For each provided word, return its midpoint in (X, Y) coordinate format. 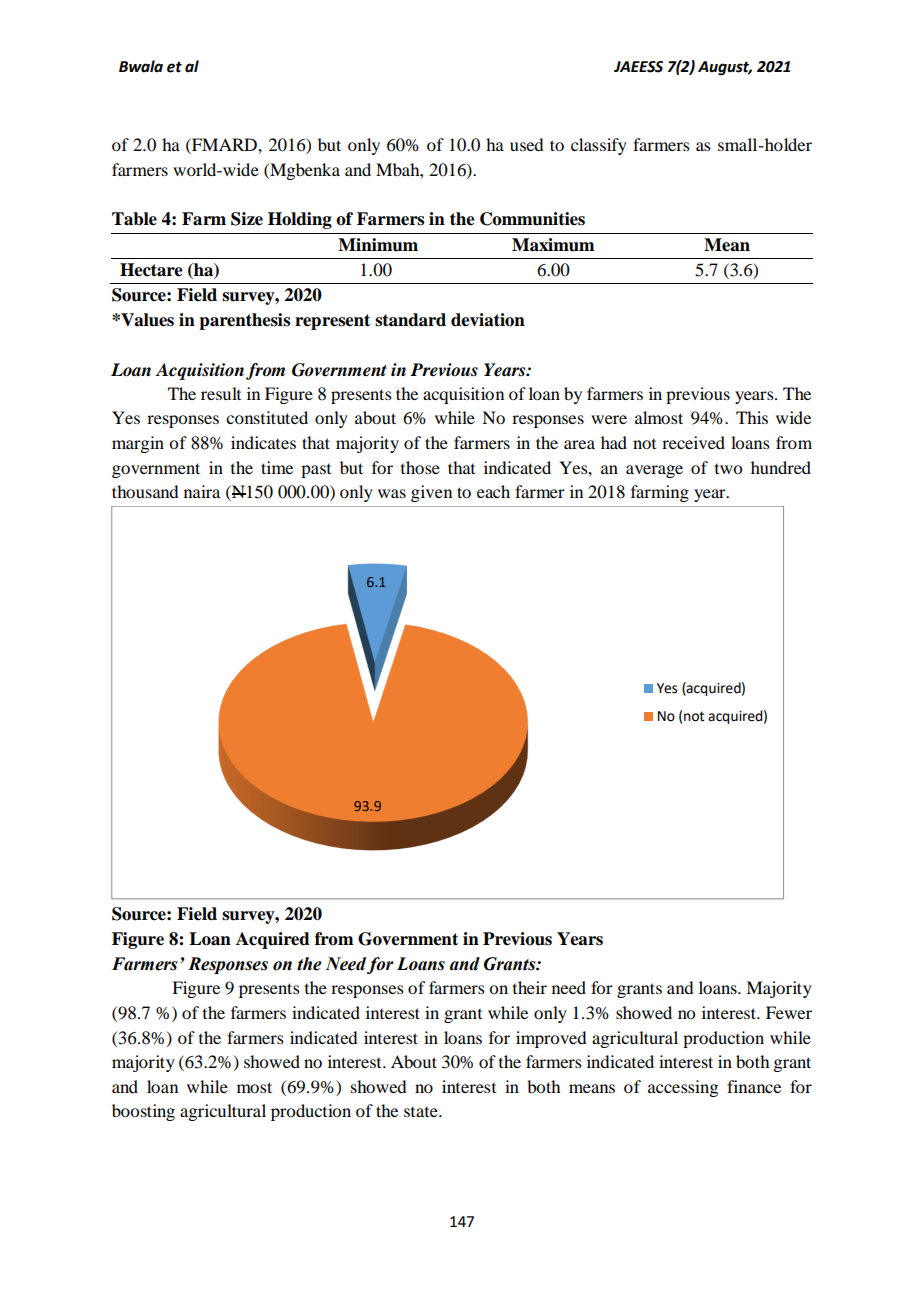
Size (247, 219)
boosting (143, 1112)
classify (599, 146)
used (526, 144)
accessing (683, 1088)
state (422, 1112)
